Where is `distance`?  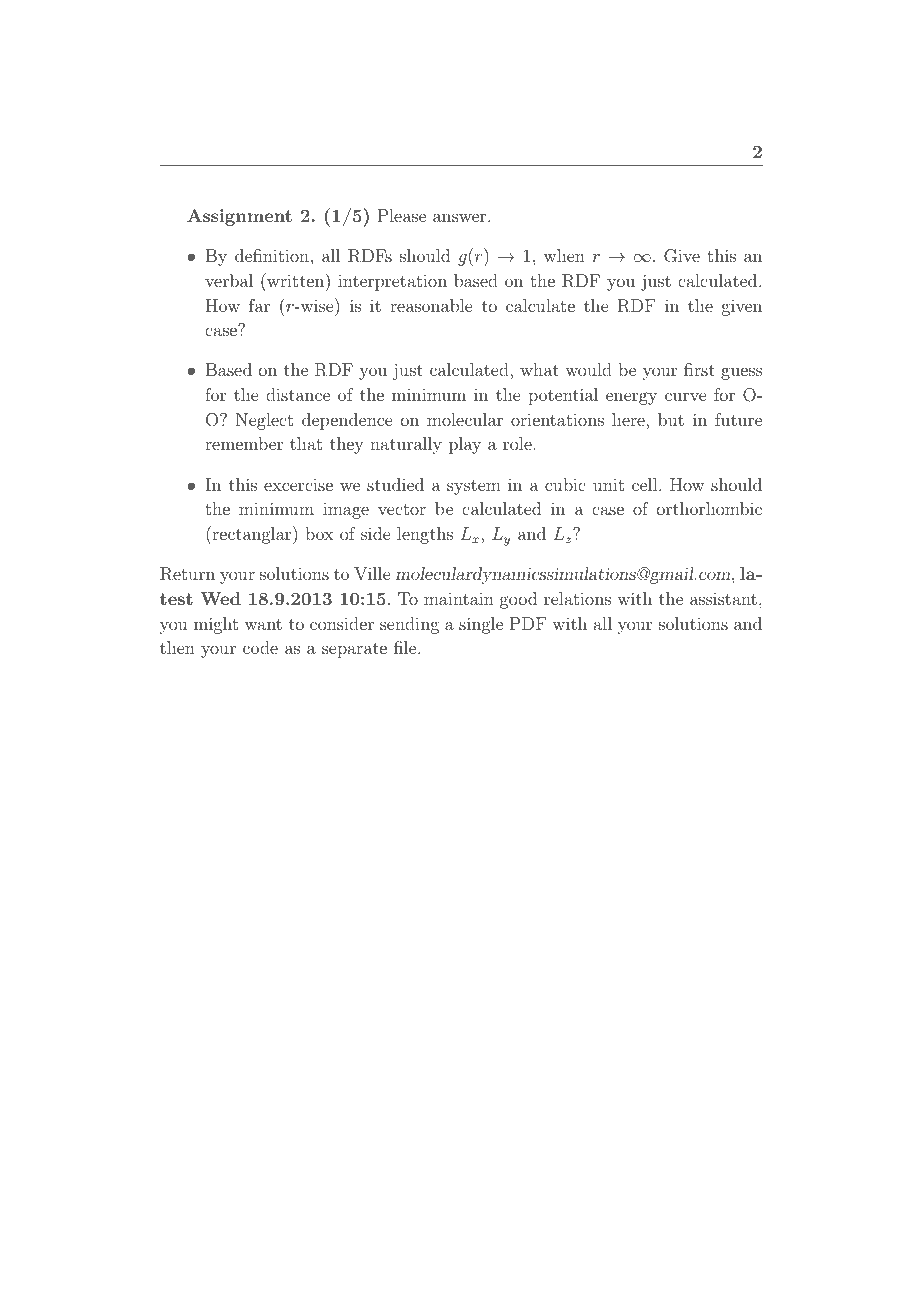
distance is located at coordinates (298, 394).
